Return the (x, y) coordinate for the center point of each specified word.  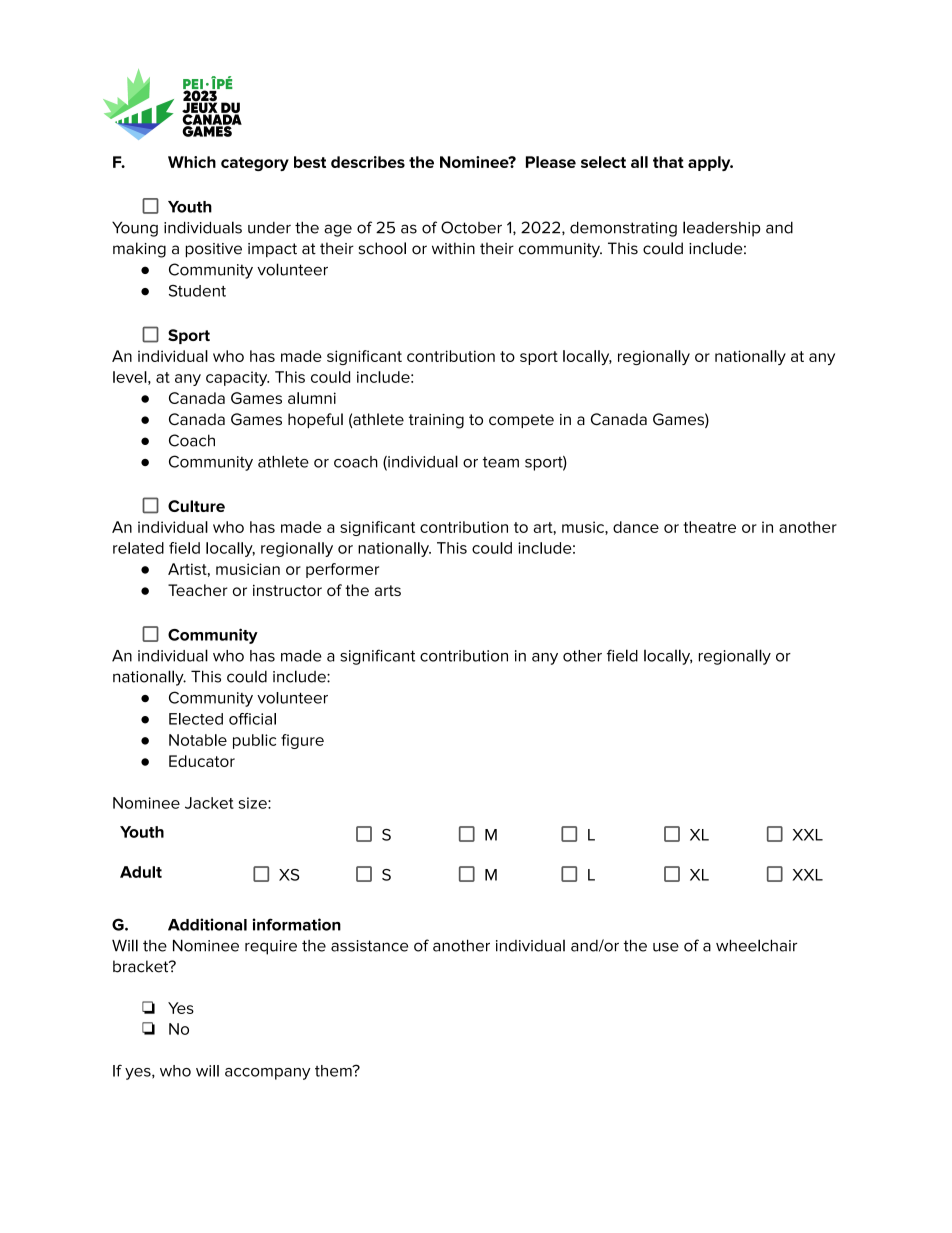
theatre (709, 527)
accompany (268, 1074)
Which (192, 162)
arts (388, 590)
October (471, 227)
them (334, 1071)
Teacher (198, 590)
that (668, 162)
